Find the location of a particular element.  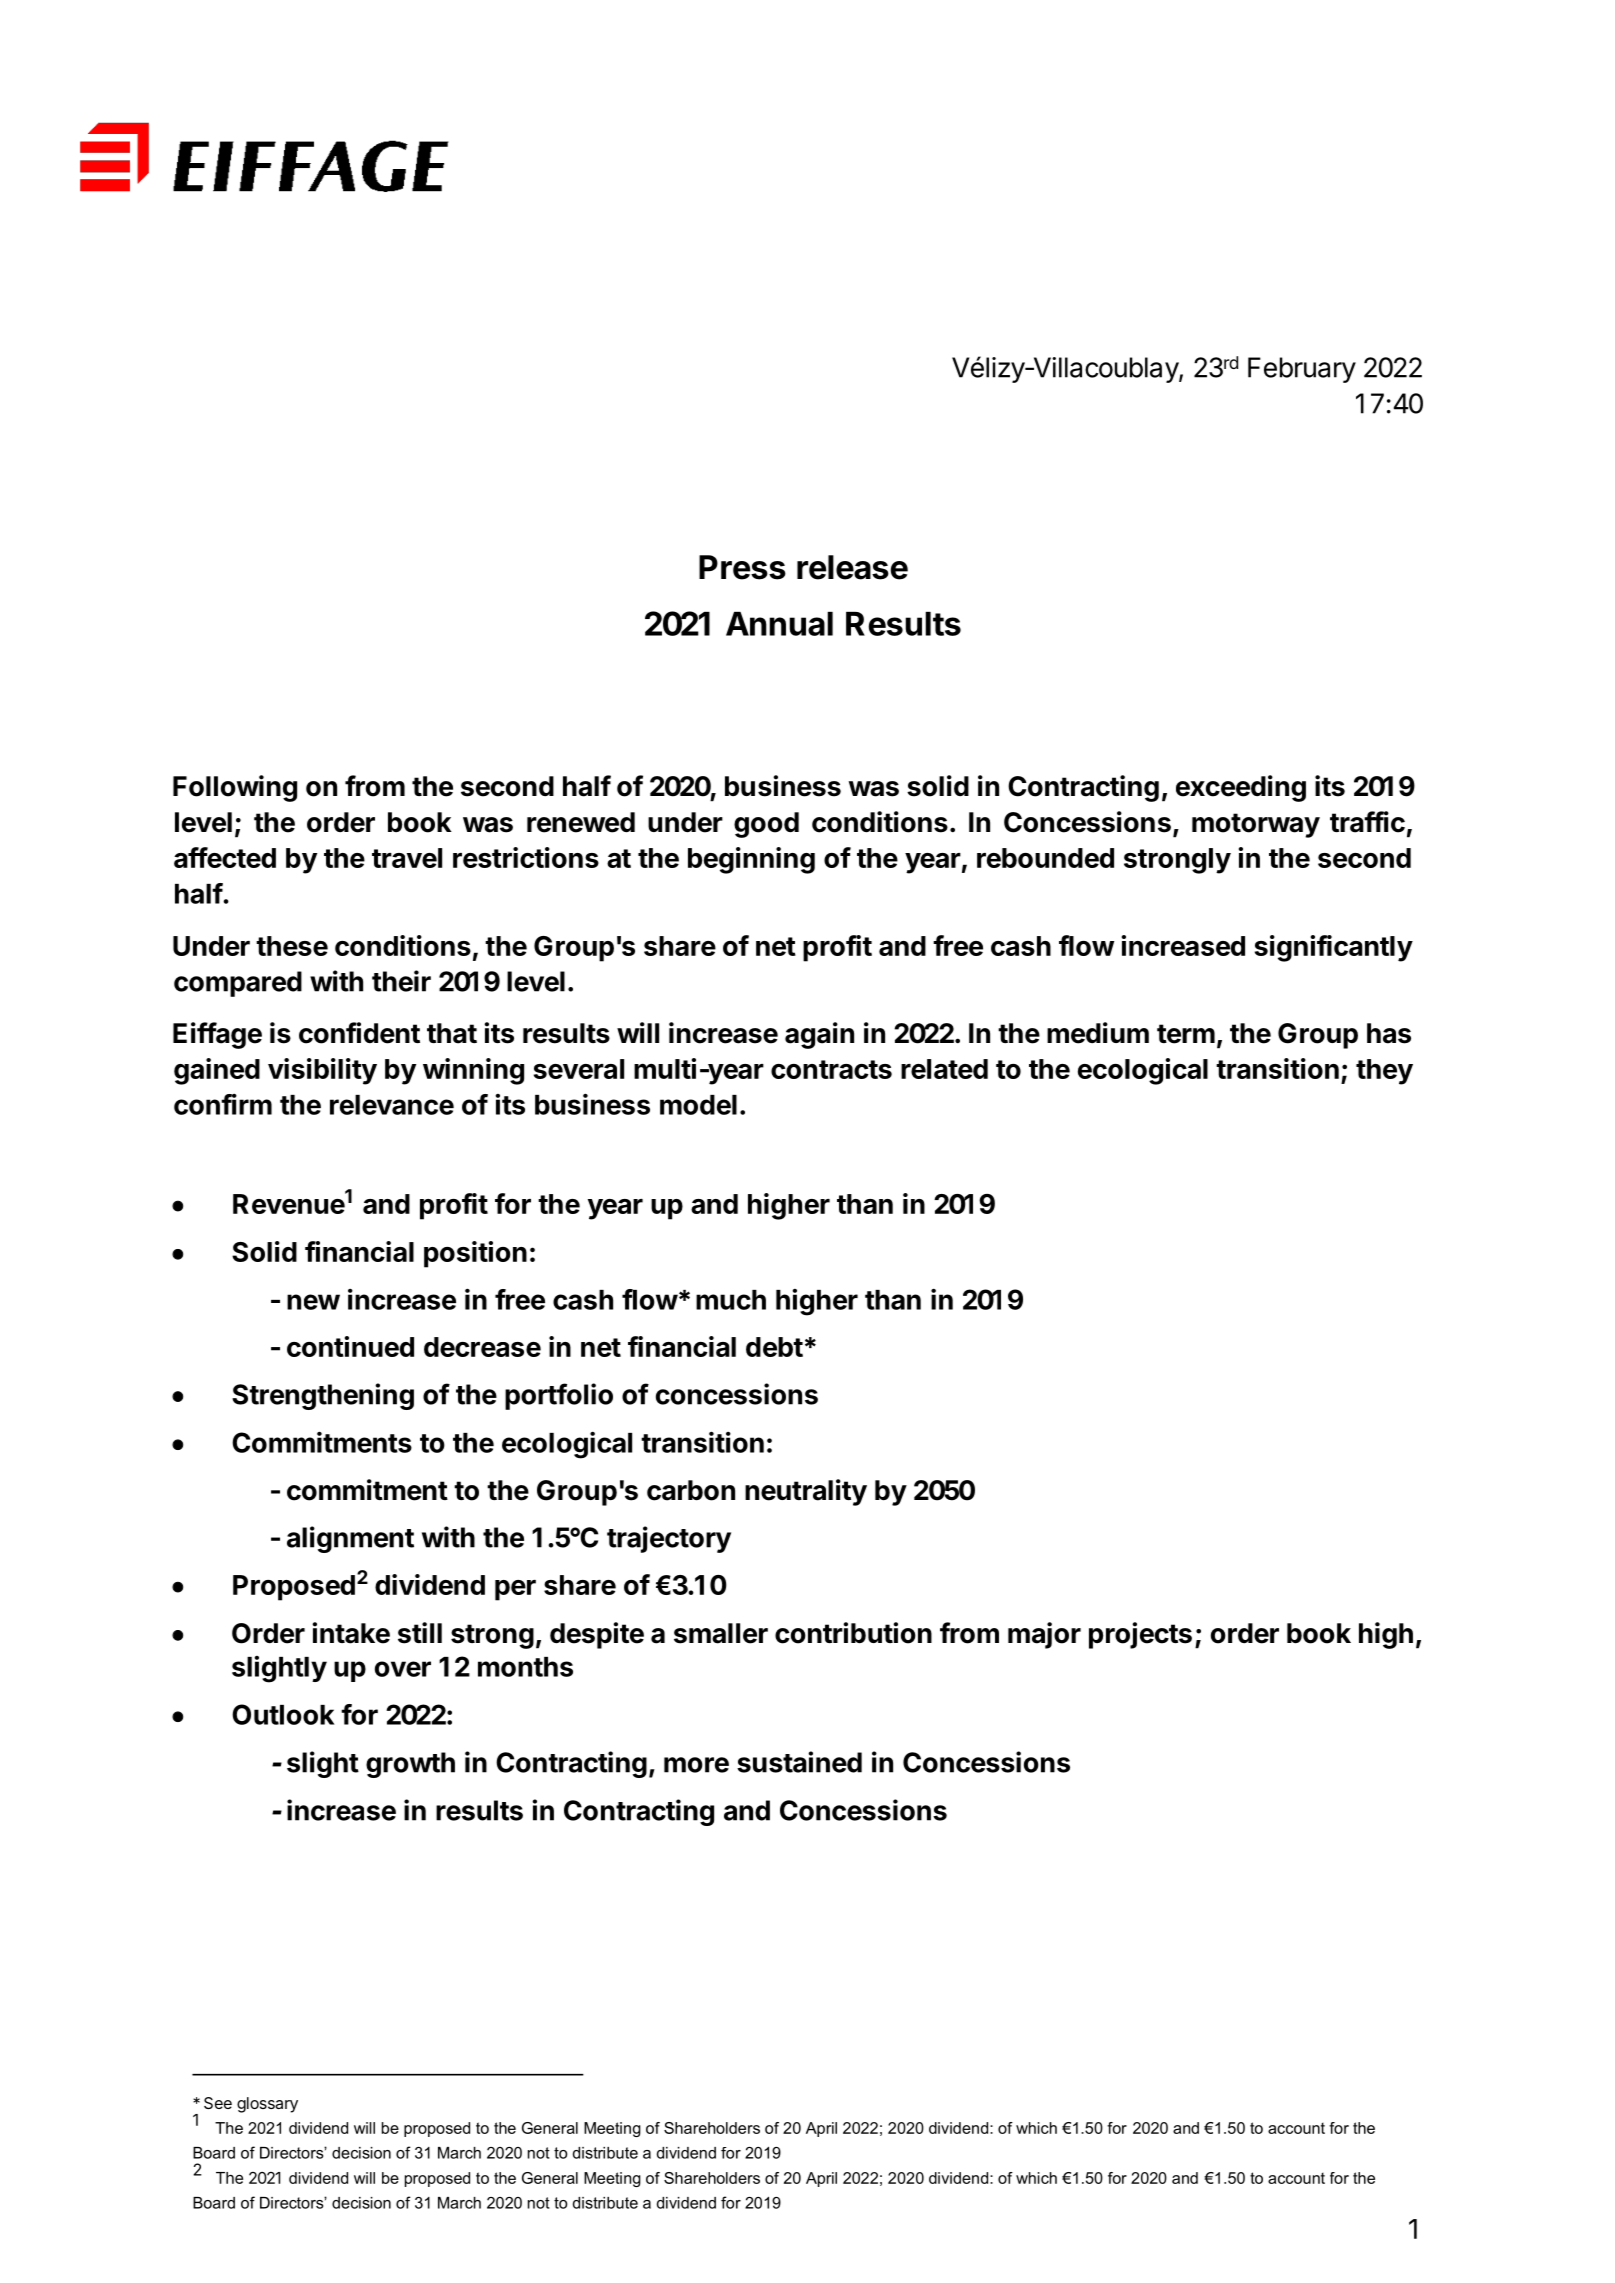

February is located at coordinates (1302, 370).
